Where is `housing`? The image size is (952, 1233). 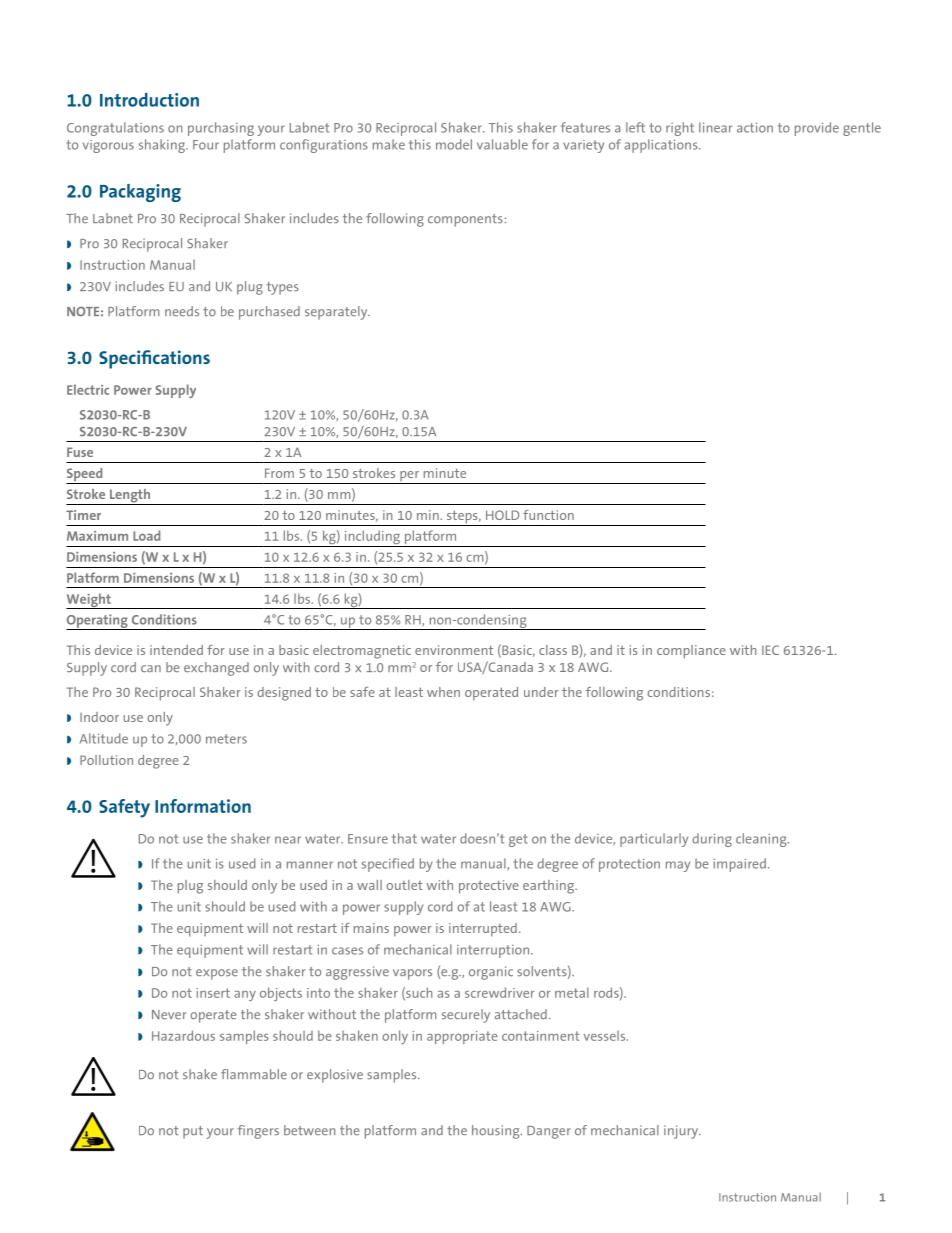 housing is located at coordinates (497, 1132).
